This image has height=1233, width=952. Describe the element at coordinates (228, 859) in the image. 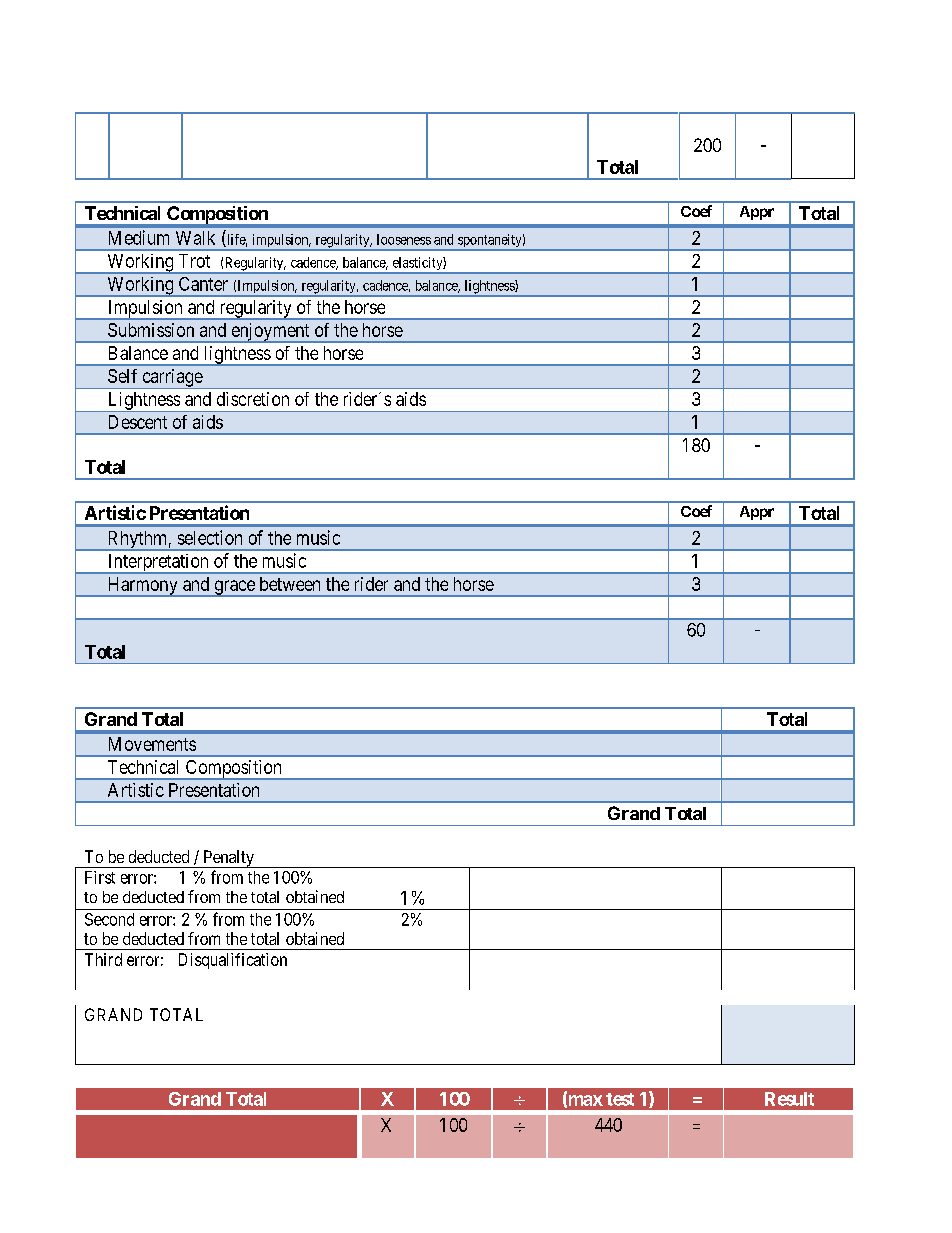

I see `Penalty` at that location.
